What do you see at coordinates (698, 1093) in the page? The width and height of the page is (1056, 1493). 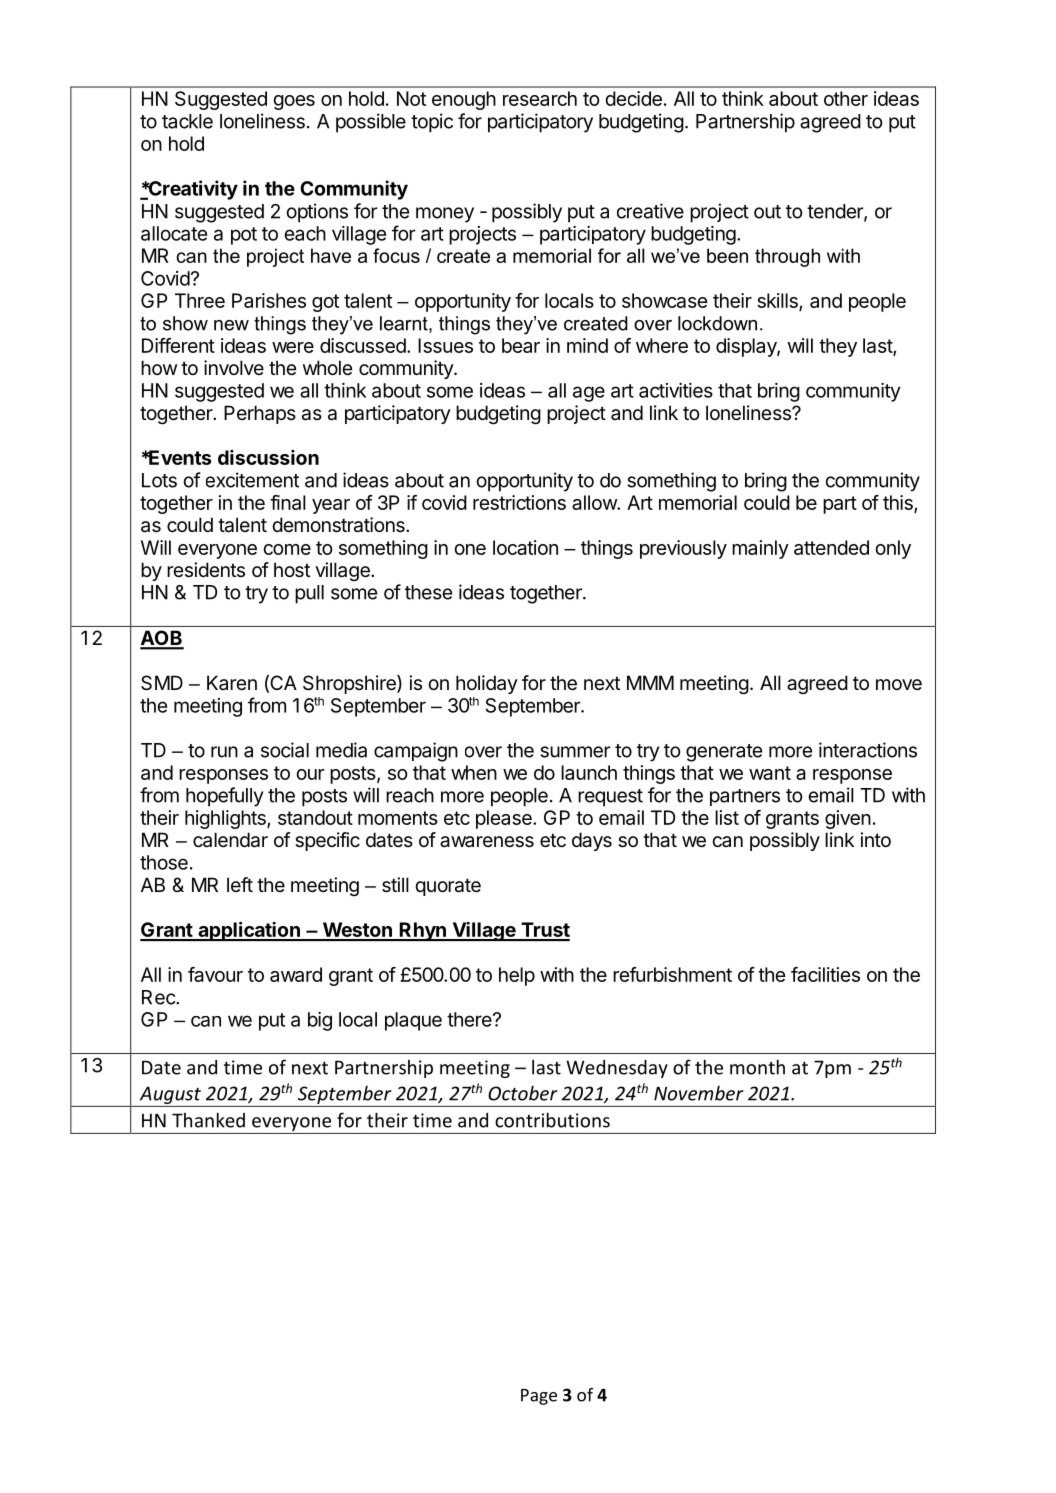 I see `November` at bounding box center [698, 1093].
